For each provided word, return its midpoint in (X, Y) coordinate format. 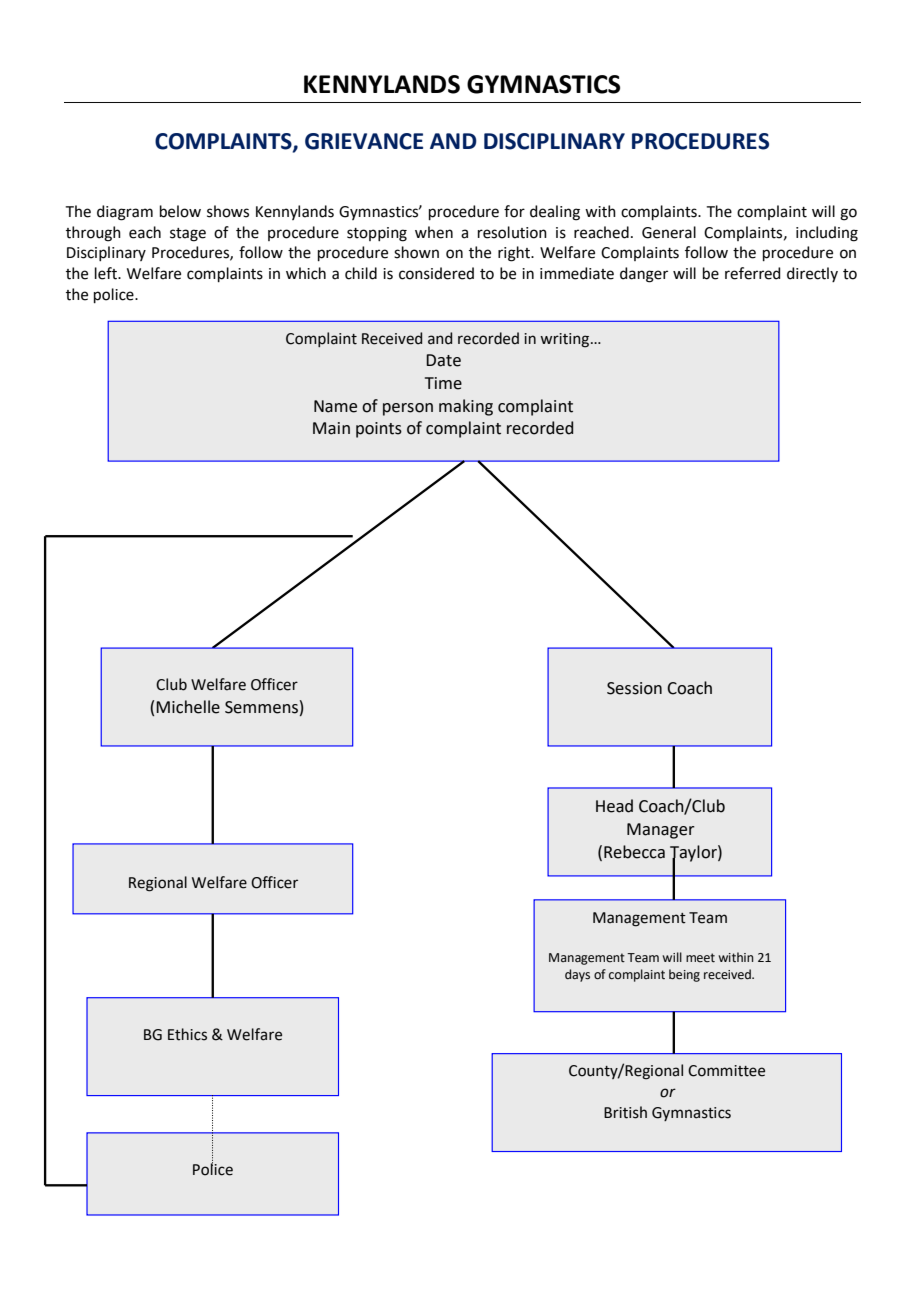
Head (614, 806)
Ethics (187, 1034)
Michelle (188, 707)
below (180, 211)
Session (634, 688)
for (514, 211)
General (669, 232)
